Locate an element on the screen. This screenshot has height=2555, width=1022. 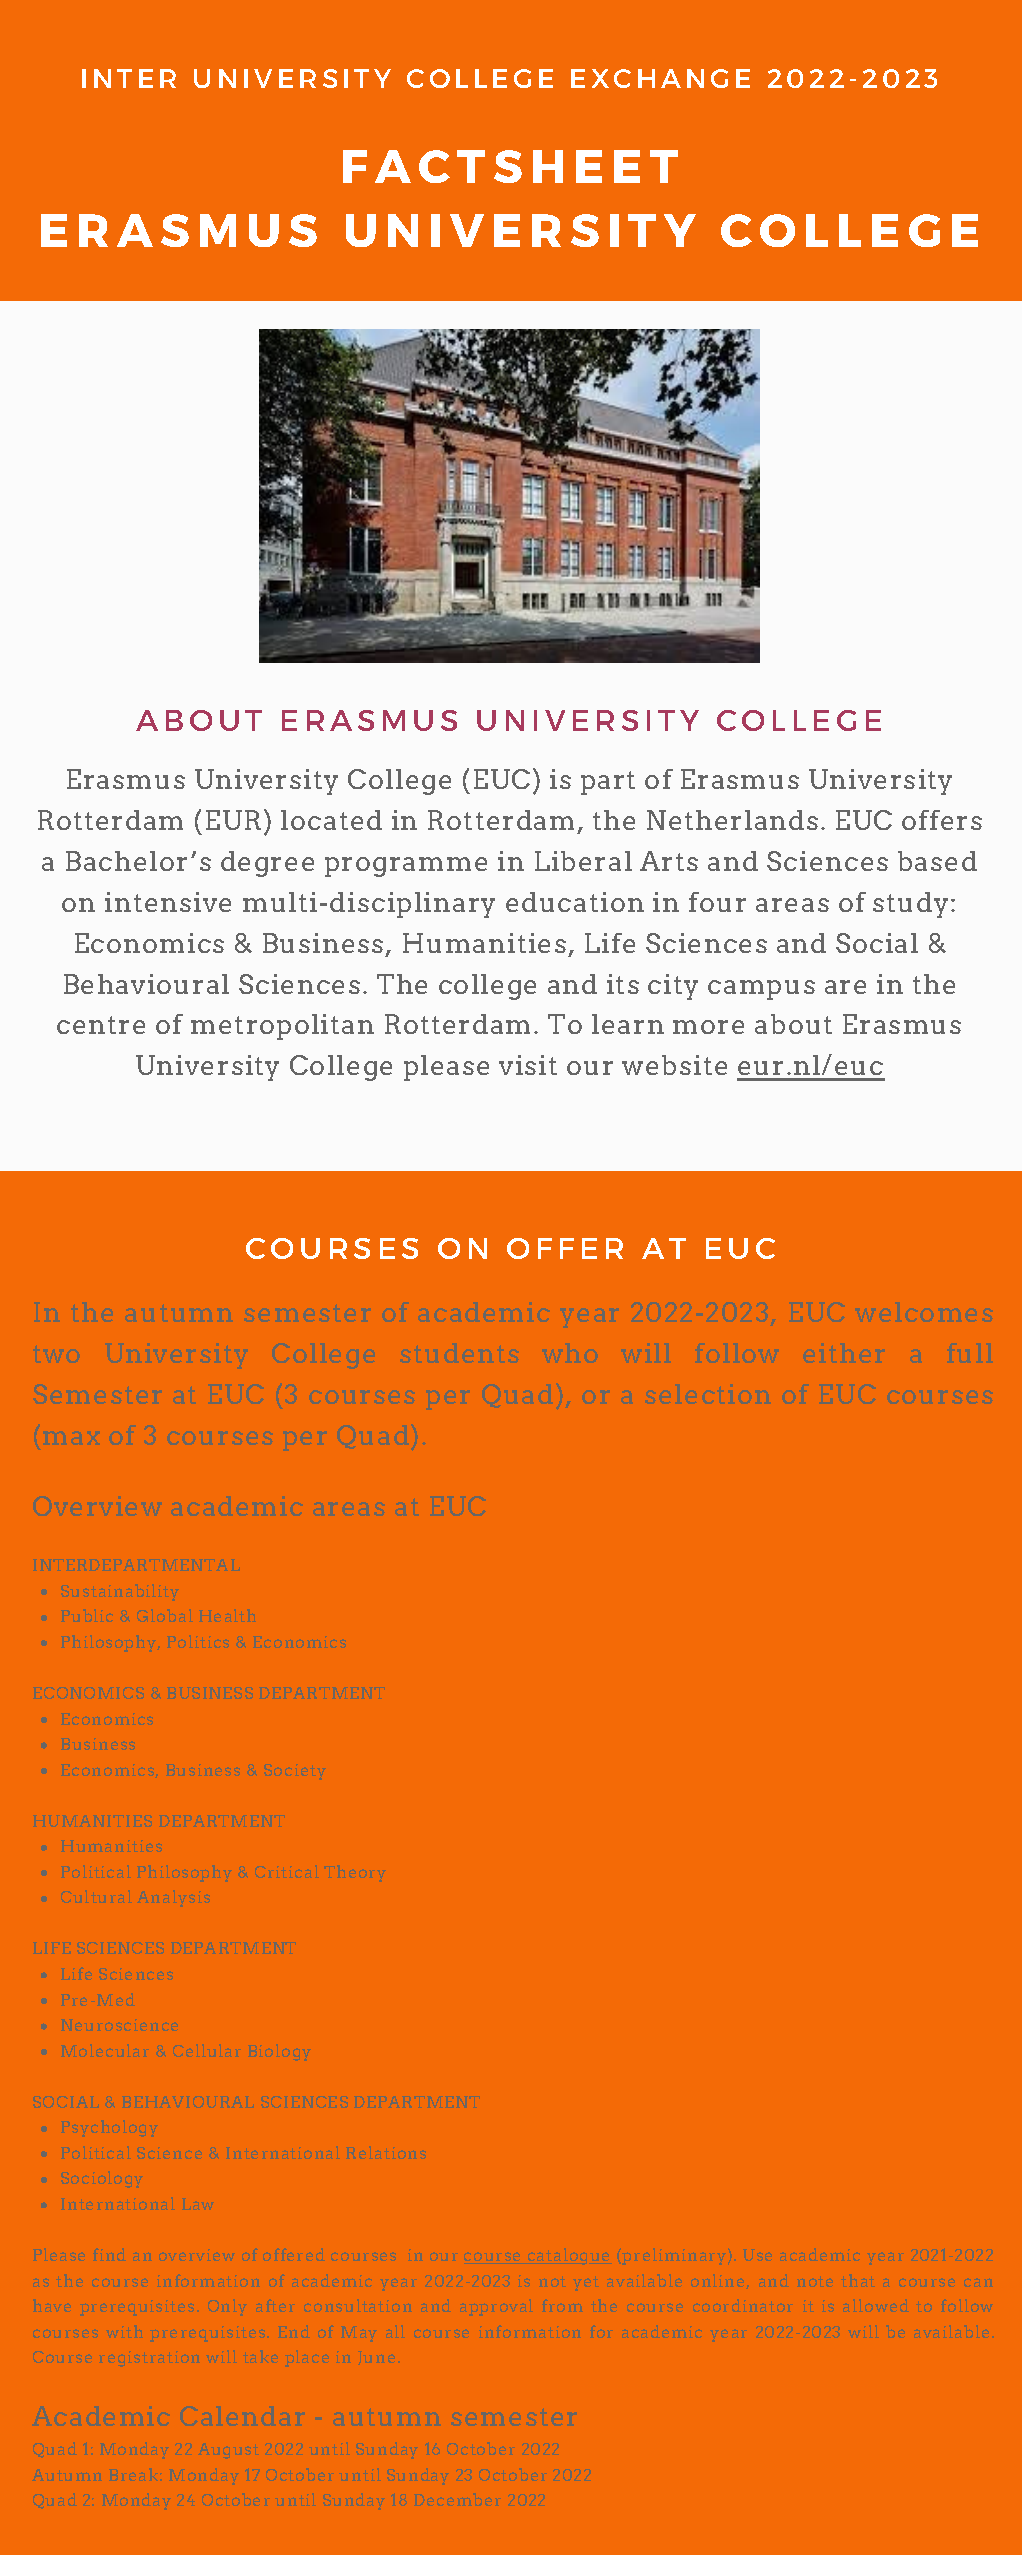
degree is located at coordinates (267, 864).
